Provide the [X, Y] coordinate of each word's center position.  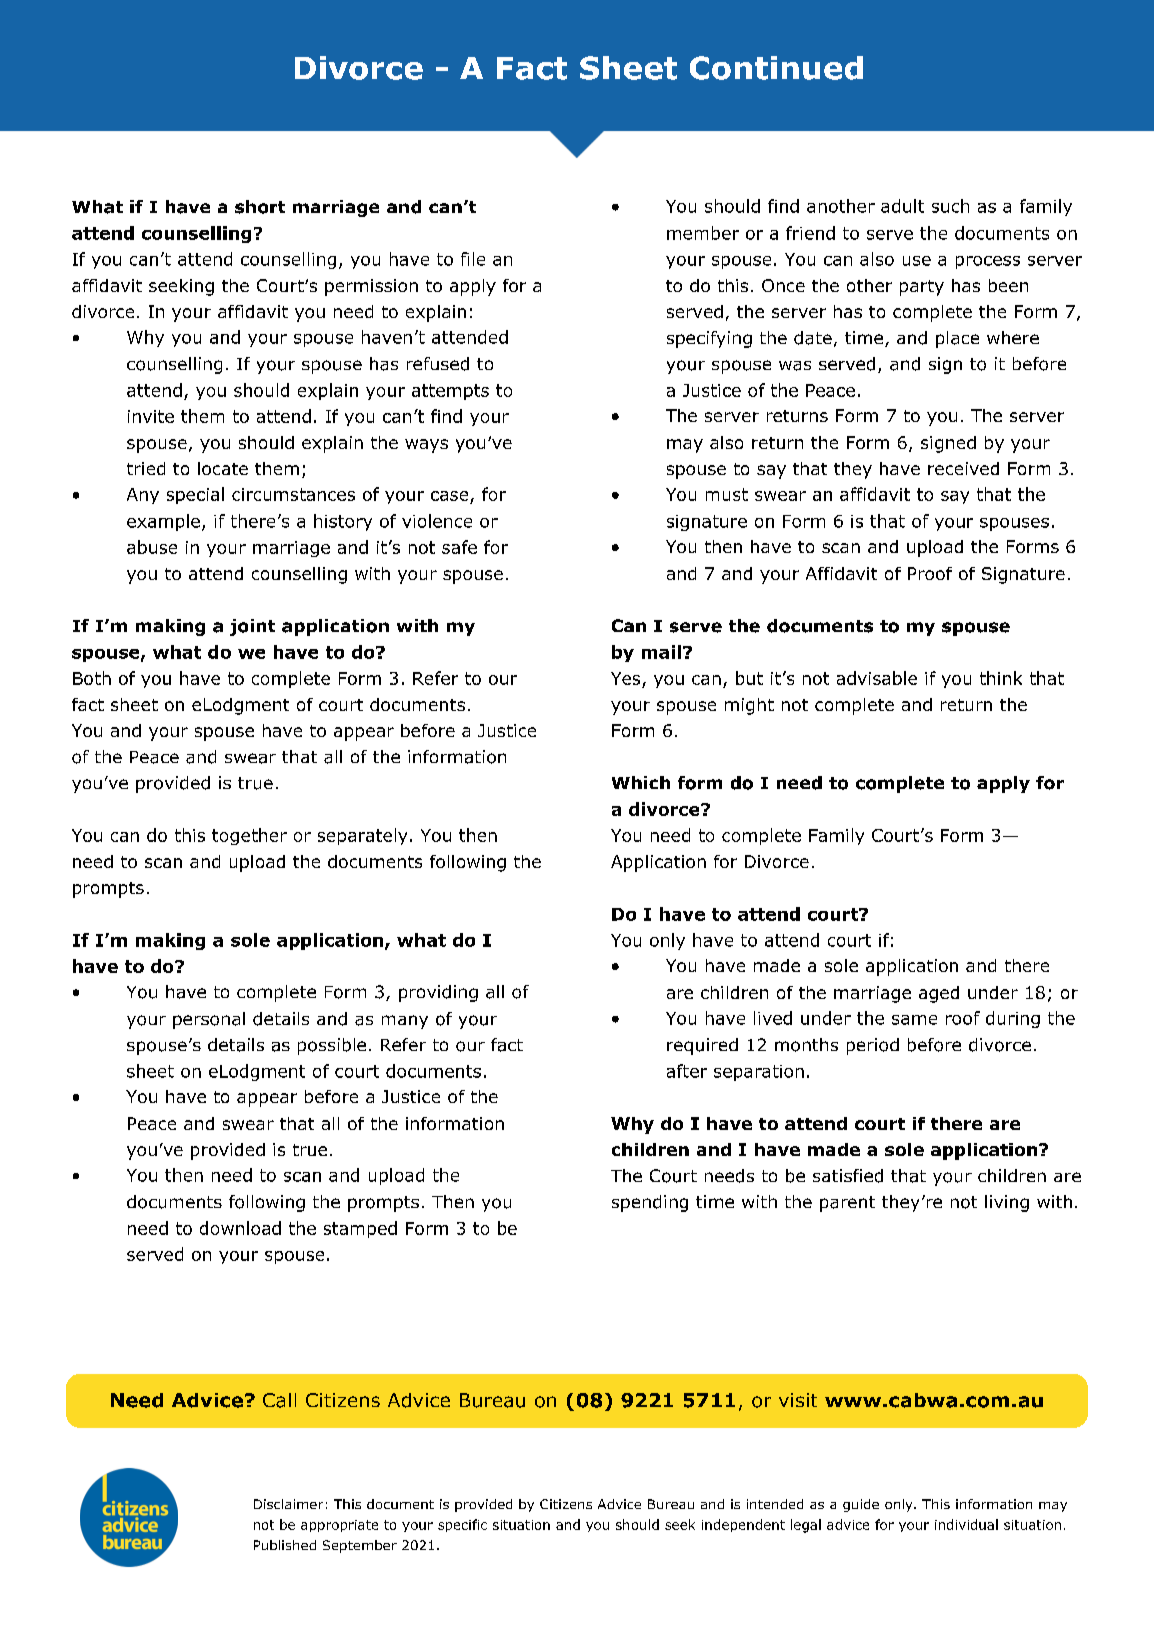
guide [861, 1505]
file [473, 259]
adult [902, 206]
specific [462, 1525]
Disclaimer [288, 1504]
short [260, 207]
